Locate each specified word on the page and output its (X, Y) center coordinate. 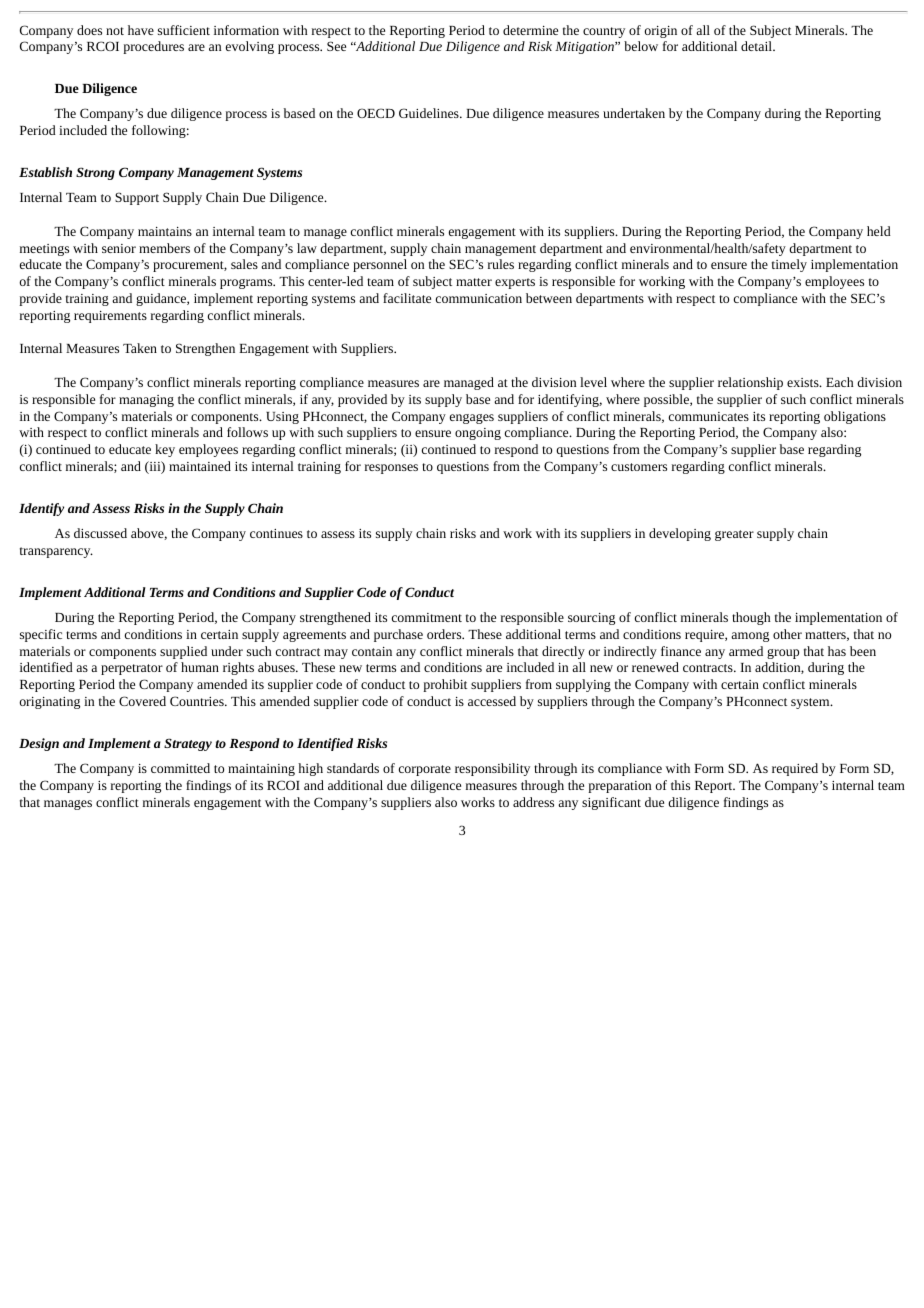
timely (789, 265)
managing (146, 401)
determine (530, 30)
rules (501, 264)
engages (472, 419)
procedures (153, 47)
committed (180, 768)
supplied (183, 652)
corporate (425, 770)
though (751, 618)
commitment (427, 617)
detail (757, 46)
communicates (709, 416)
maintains (165, 231)
